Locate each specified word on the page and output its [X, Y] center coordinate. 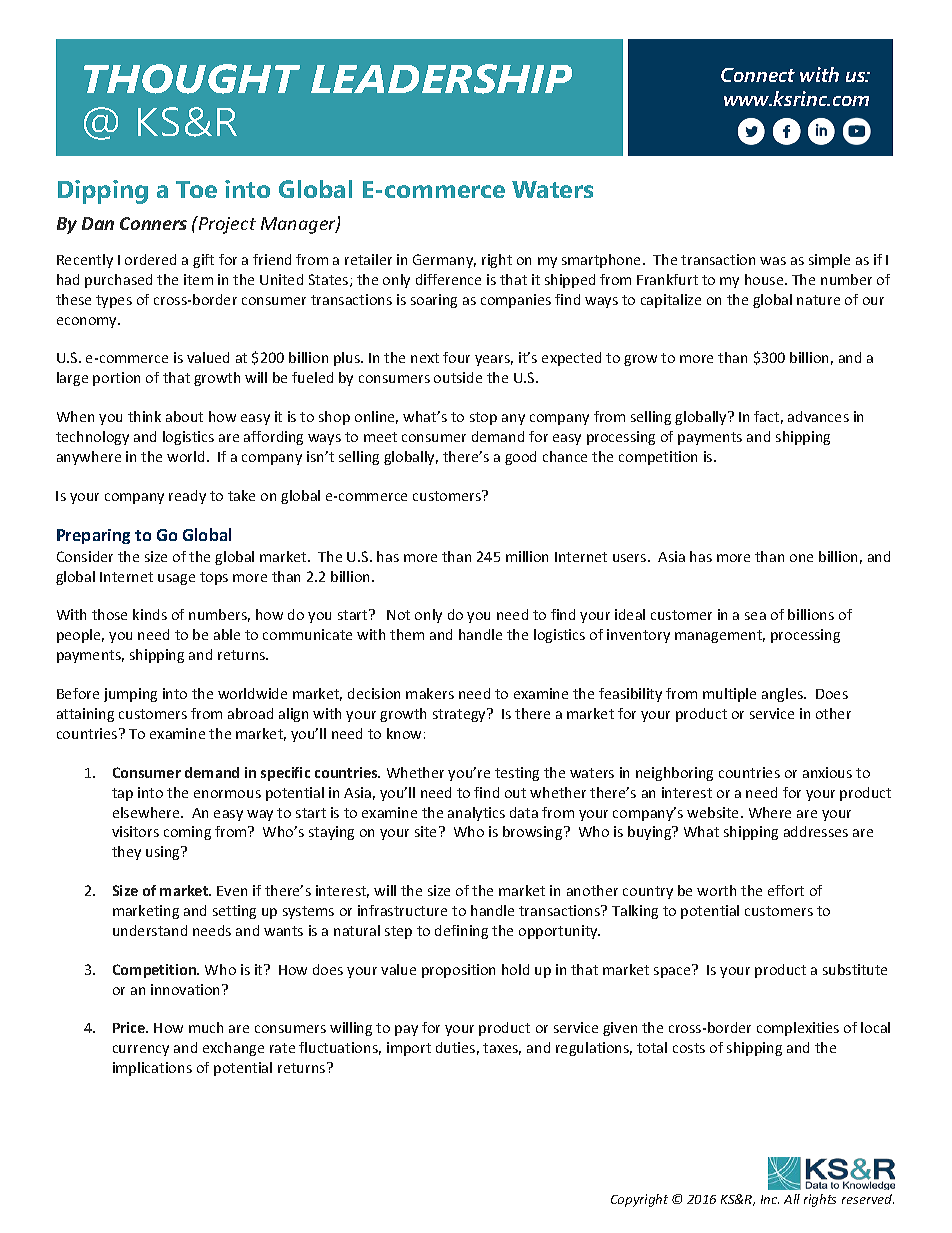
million [527, 556]
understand [150, 930]
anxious [827, 772]
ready [187, 497]
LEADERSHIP [441, 79]
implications [152, 1069]
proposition [458, 971]
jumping [130, 695]
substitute [855, 969]
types [114, 301]
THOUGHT [192, 79]
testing [517, 774]
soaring [434, 301]
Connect [758, 75]
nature [818, 300]
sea [755, 616]
